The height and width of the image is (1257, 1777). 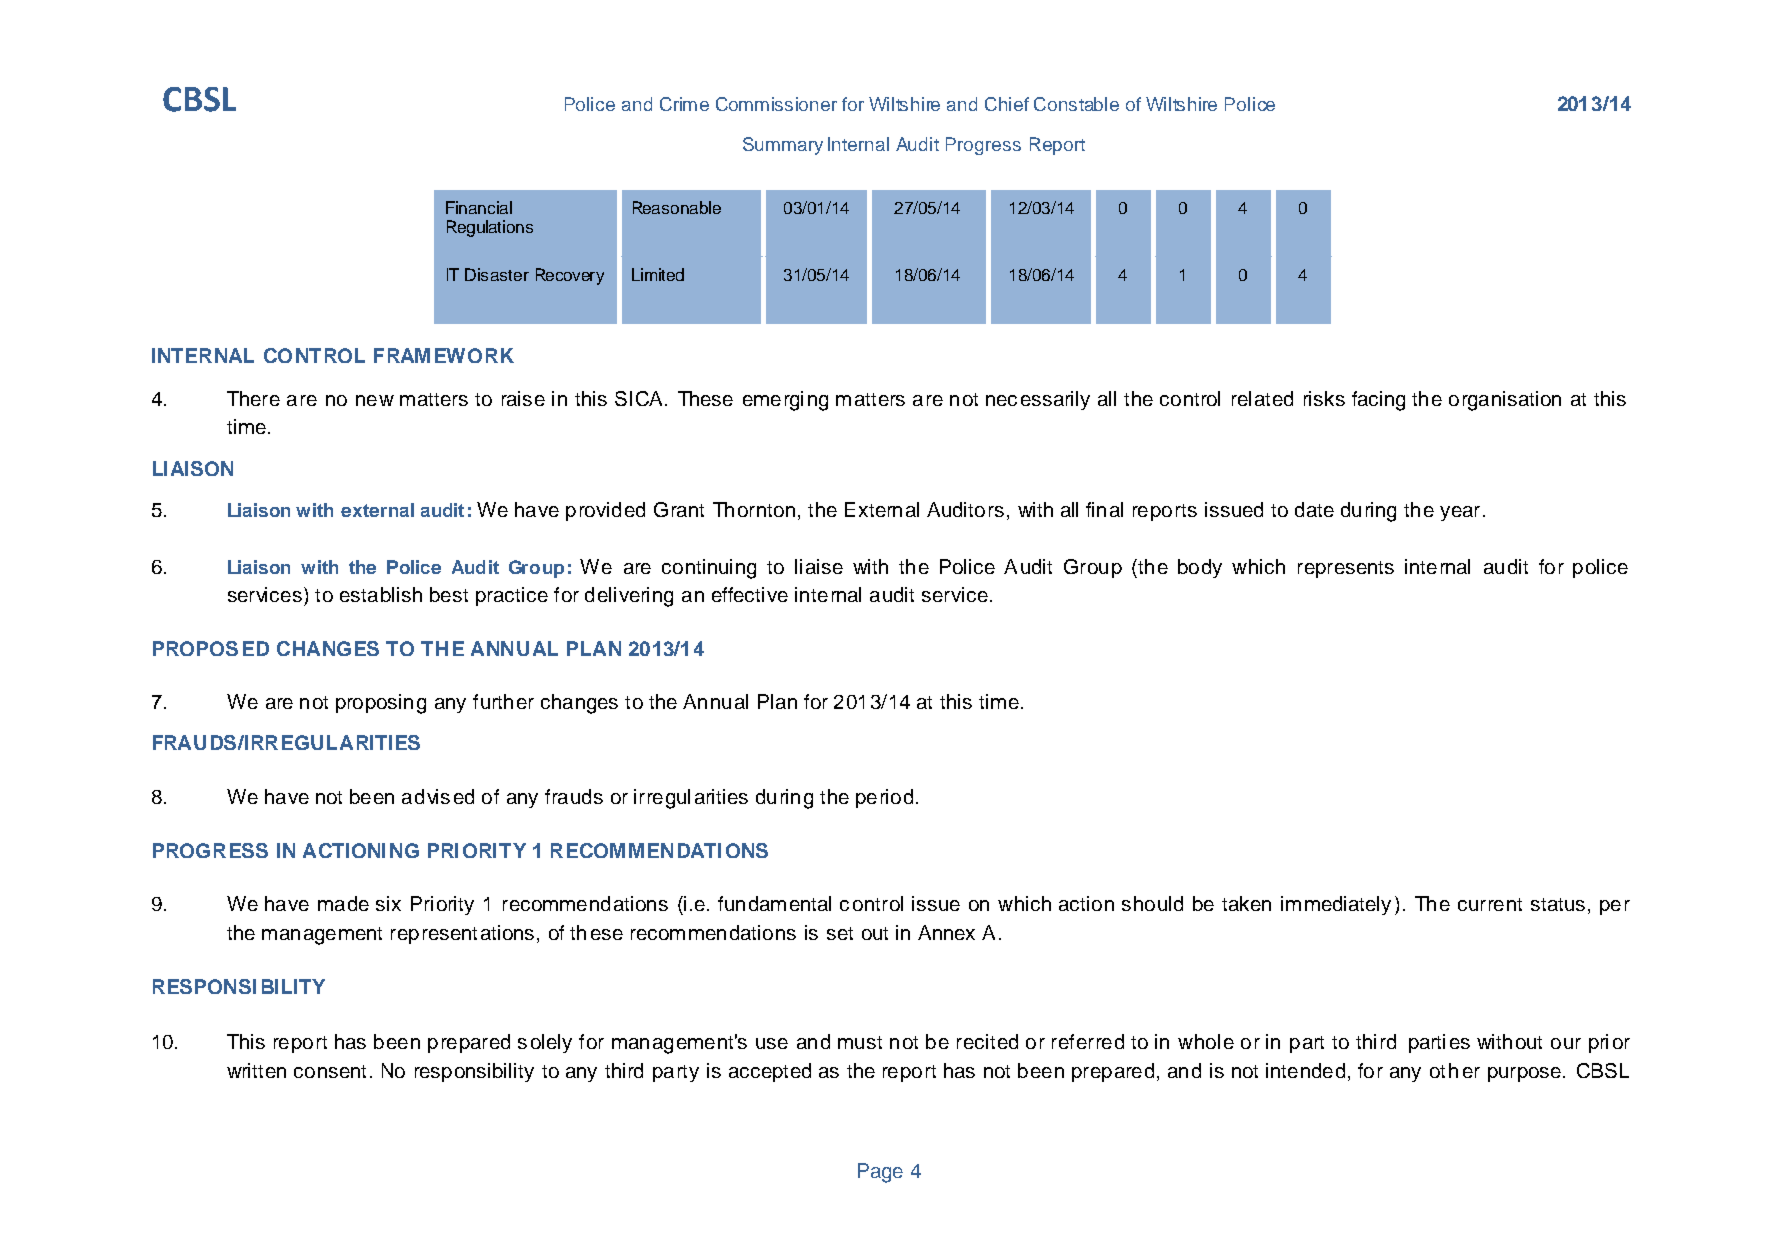 I want to click on proposing, so click(x=381, y=704).
